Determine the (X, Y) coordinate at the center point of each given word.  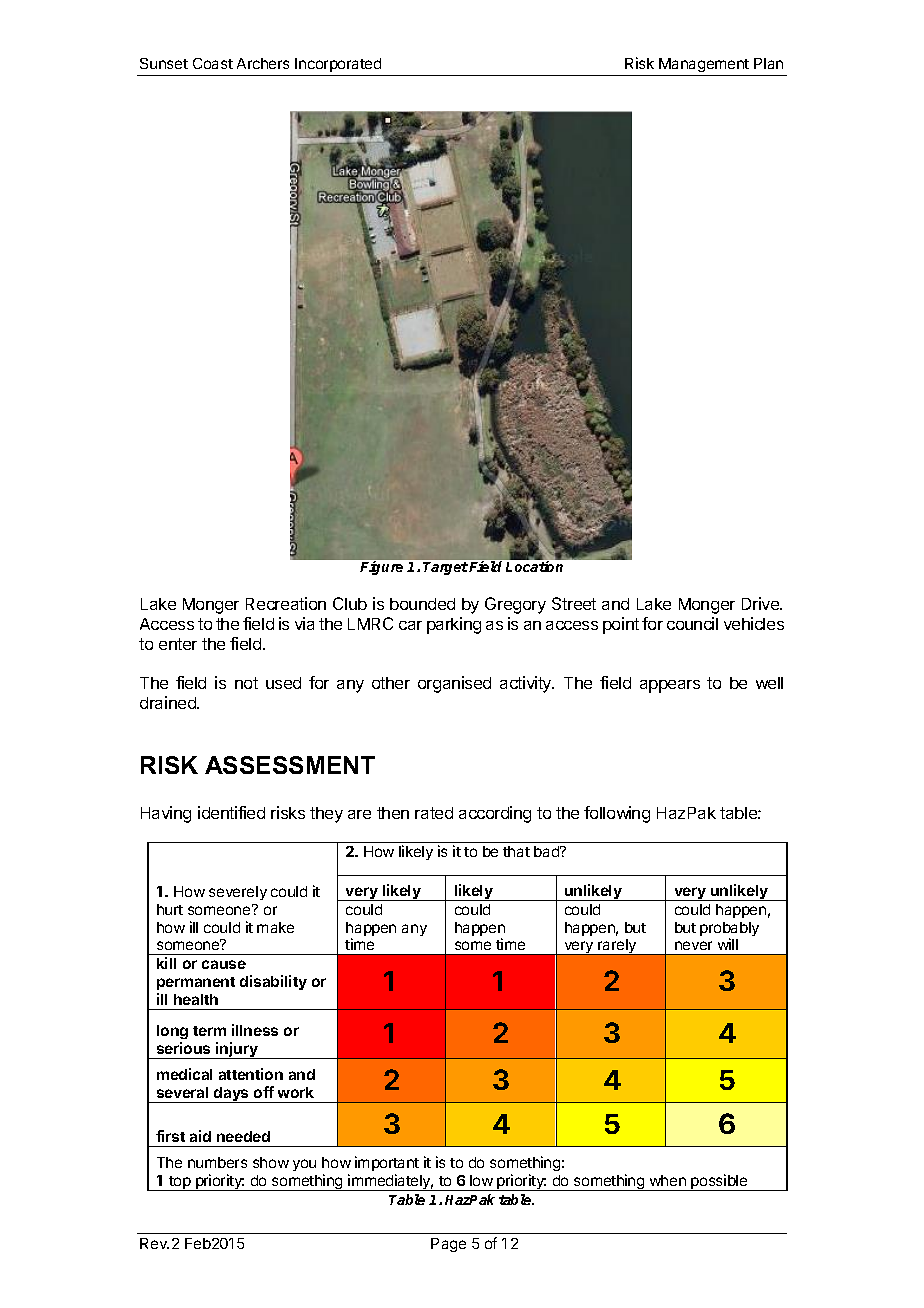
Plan (768, 63)
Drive (762, 603)
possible (719, 1182)
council (692, 623)
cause (224, 964)
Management (704, 65)
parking (454, 625)
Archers (263, 63)
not (246, 683)
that (516, 851)
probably (729, 930)
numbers (217, 1162)
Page (448, 1245)
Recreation (286, 603)
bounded (422, 604)
